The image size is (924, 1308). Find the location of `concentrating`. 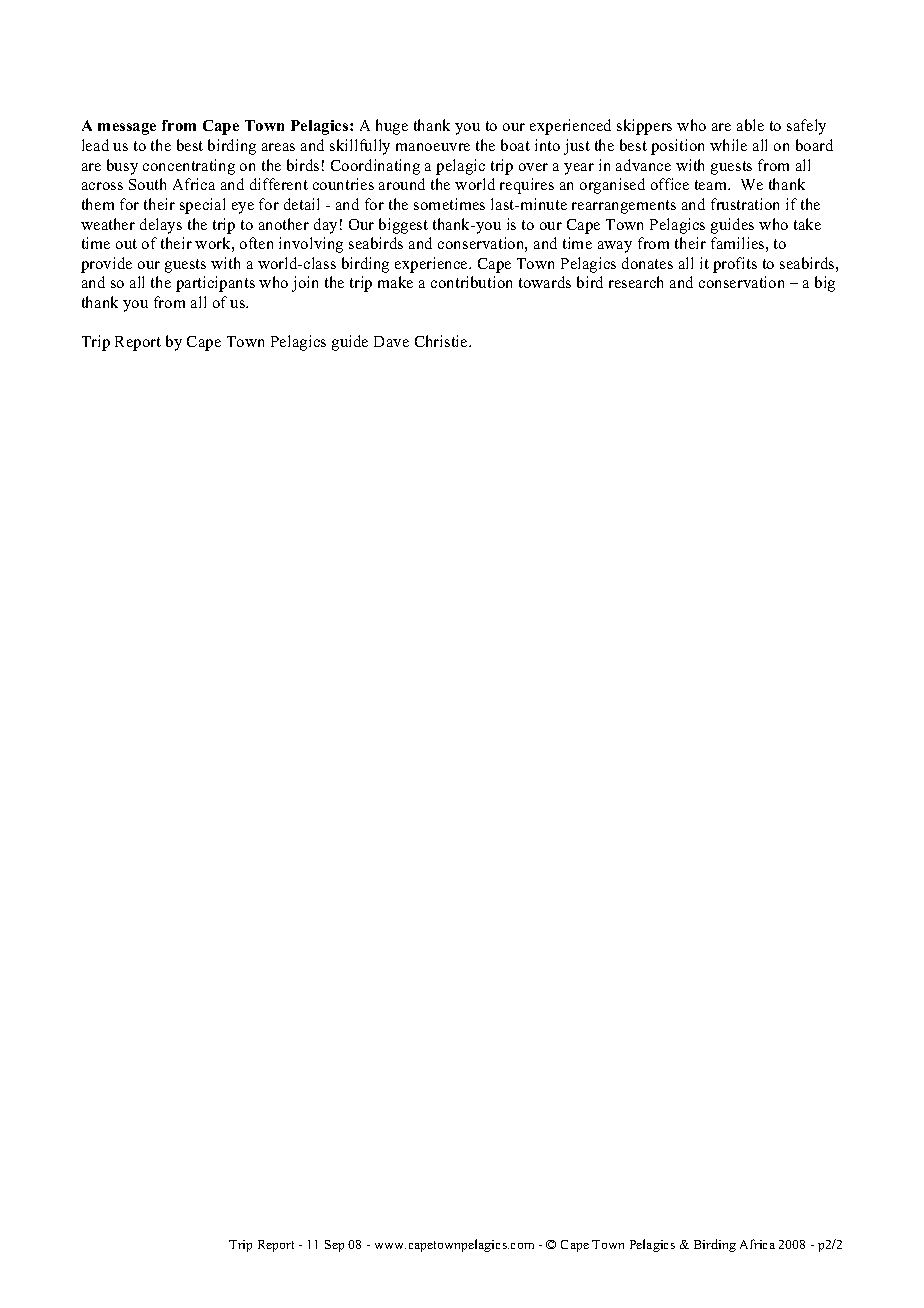

concentrating is located at coordinates (189, 167).
